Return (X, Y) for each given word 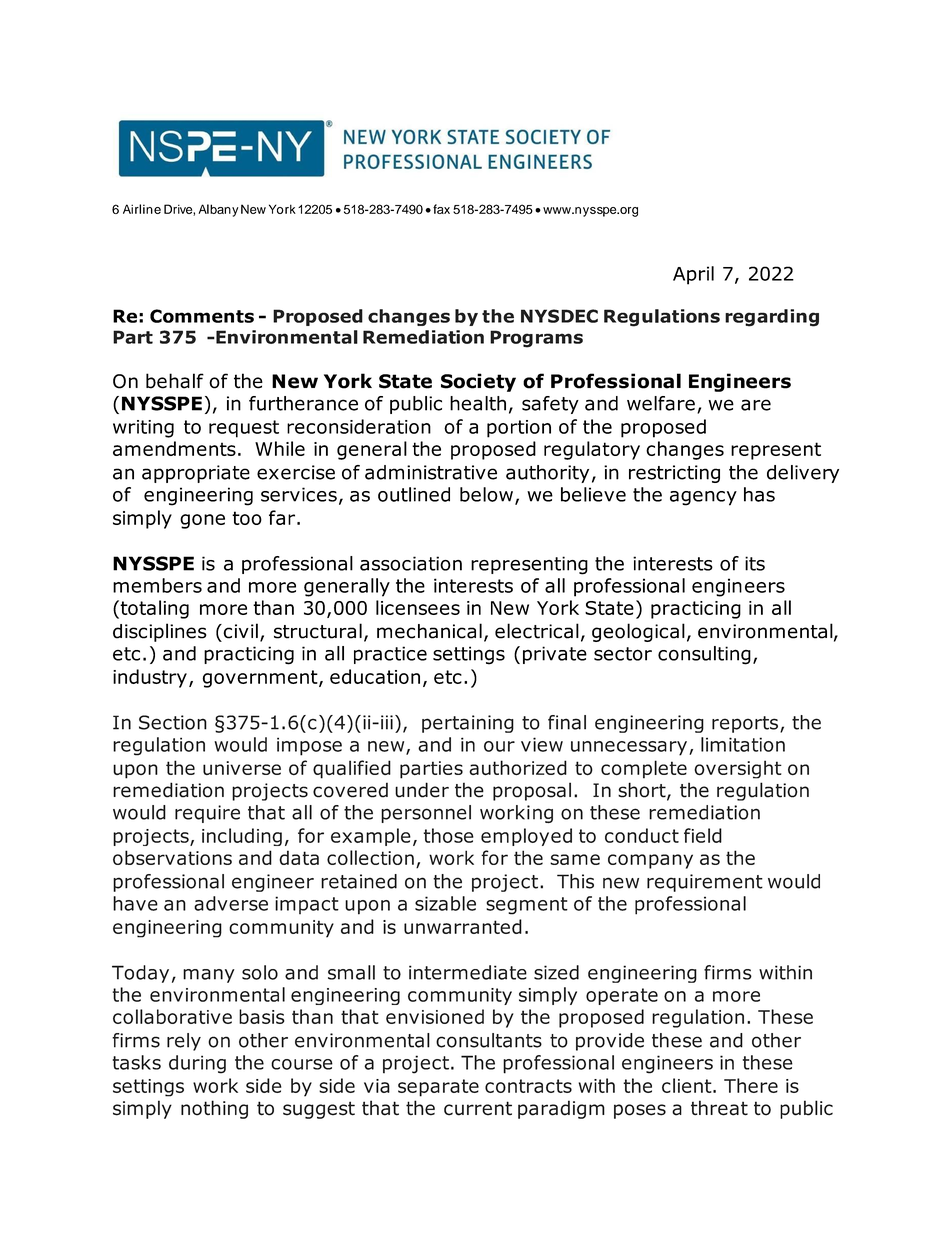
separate (438, 1088)
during (197, 1064)
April (693, 275)
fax (441, 209)
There (751, 1085)
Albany (218, 210)
